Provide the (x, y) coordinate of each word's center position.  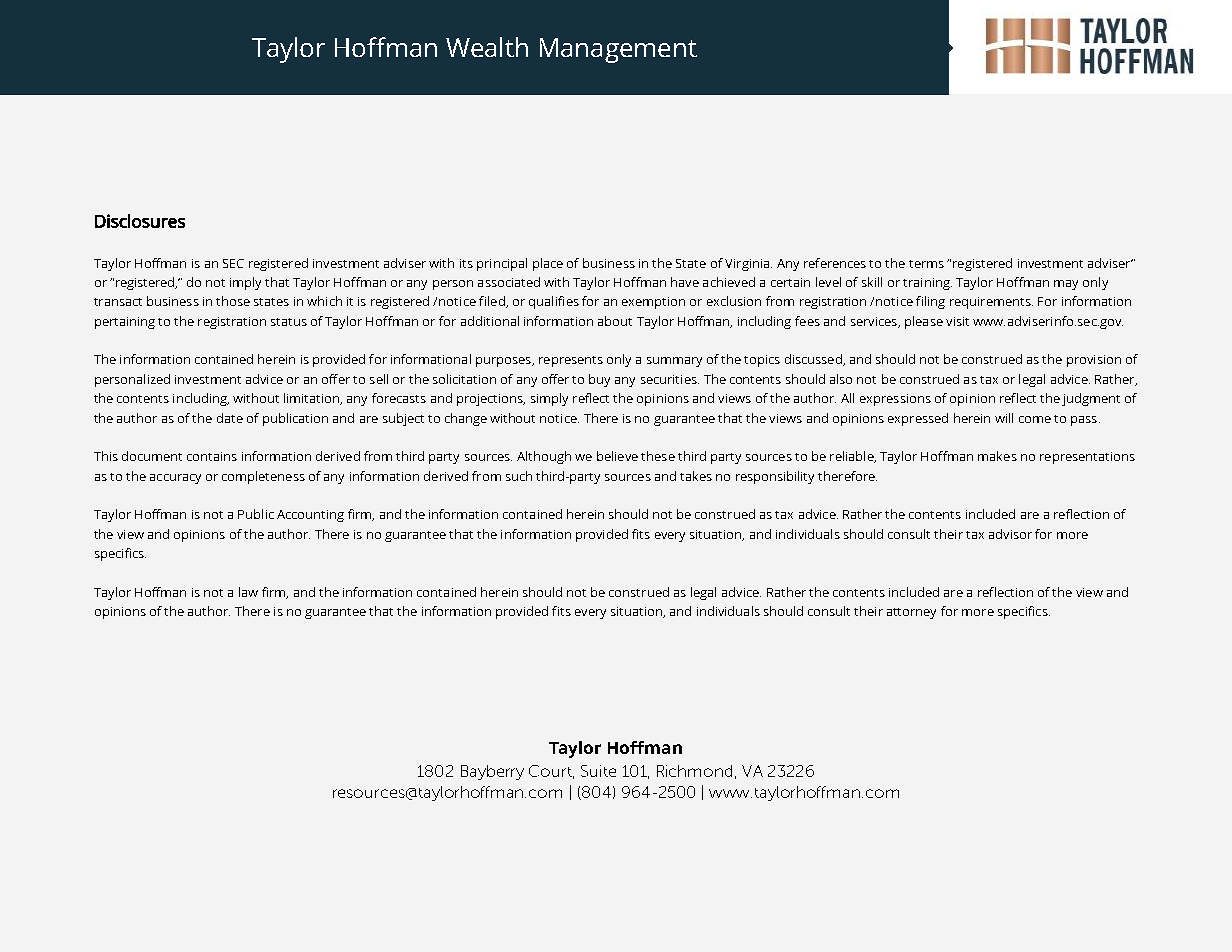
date (230, 418)
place (548, 264)
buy (599, 380)
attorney (911, 613)
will (1004, 418)
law (248, 592)
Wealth (487, 47)
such (519, 476)
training (927, 284)
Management (618, 50)
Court (551, 772)
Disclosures (140, 221)
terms (926, 264)
